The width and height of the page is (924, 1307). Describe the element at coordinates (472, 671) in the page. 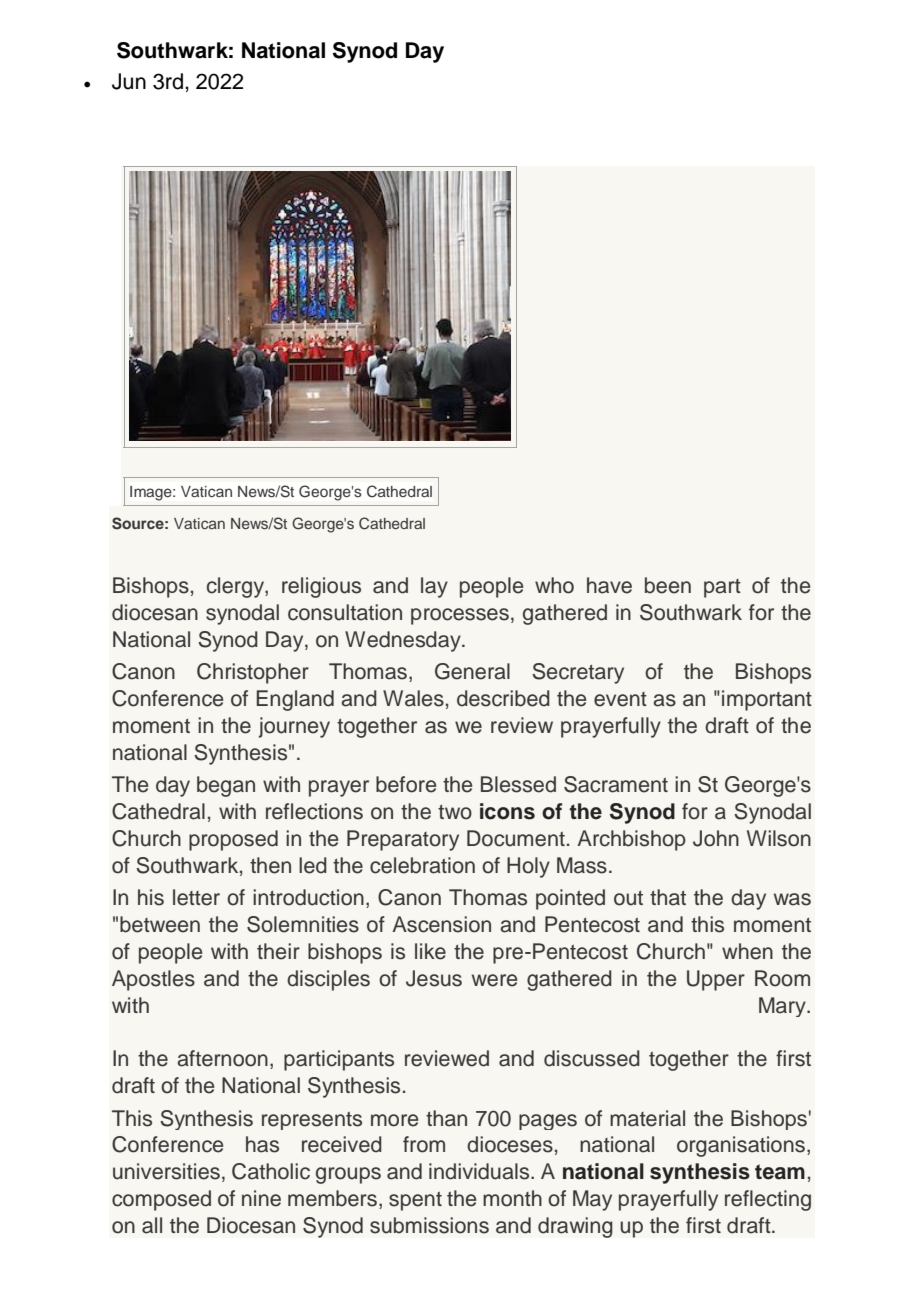

I see `General` at that location.
